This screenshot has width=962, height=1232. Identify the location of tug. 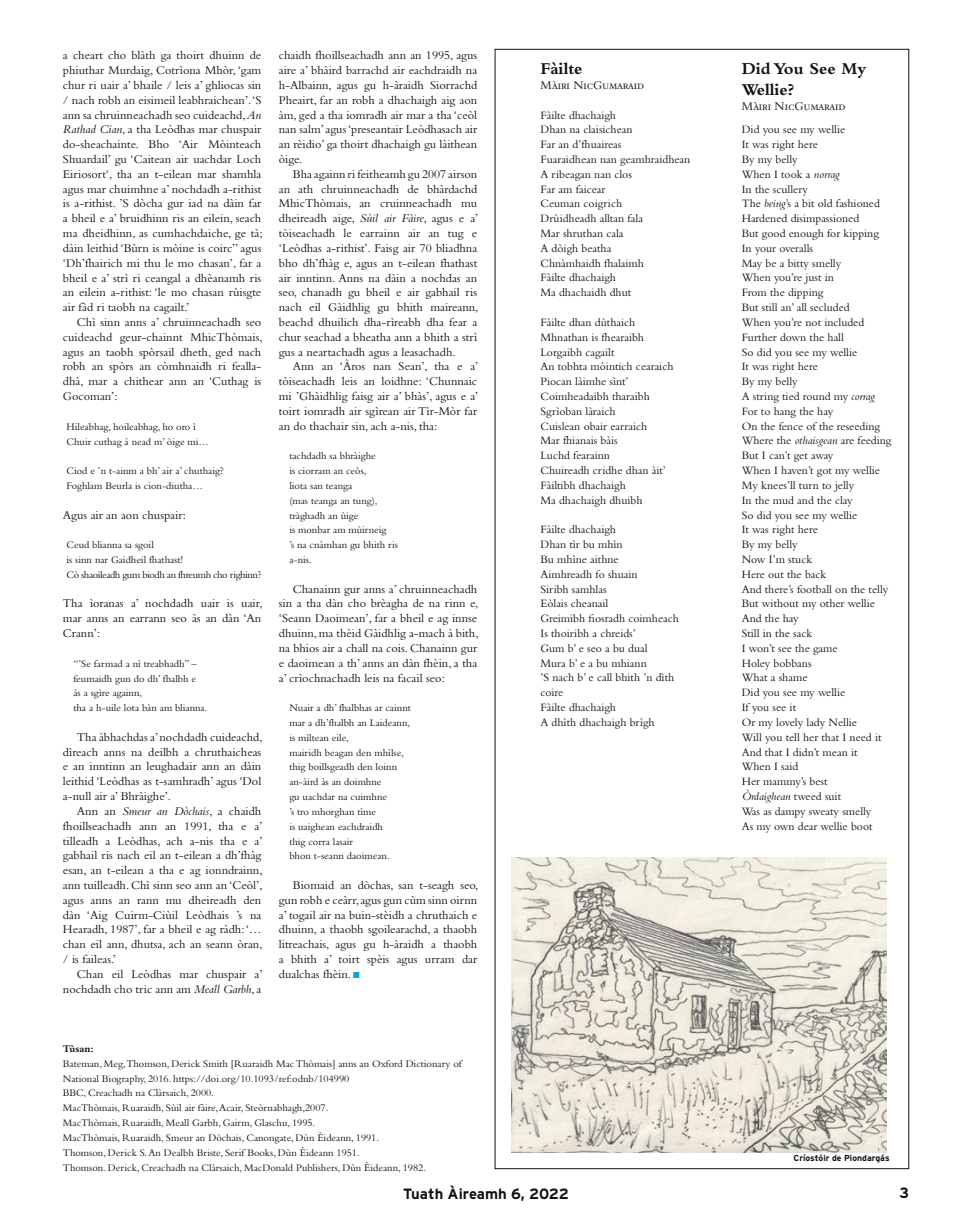
(456, 235).
